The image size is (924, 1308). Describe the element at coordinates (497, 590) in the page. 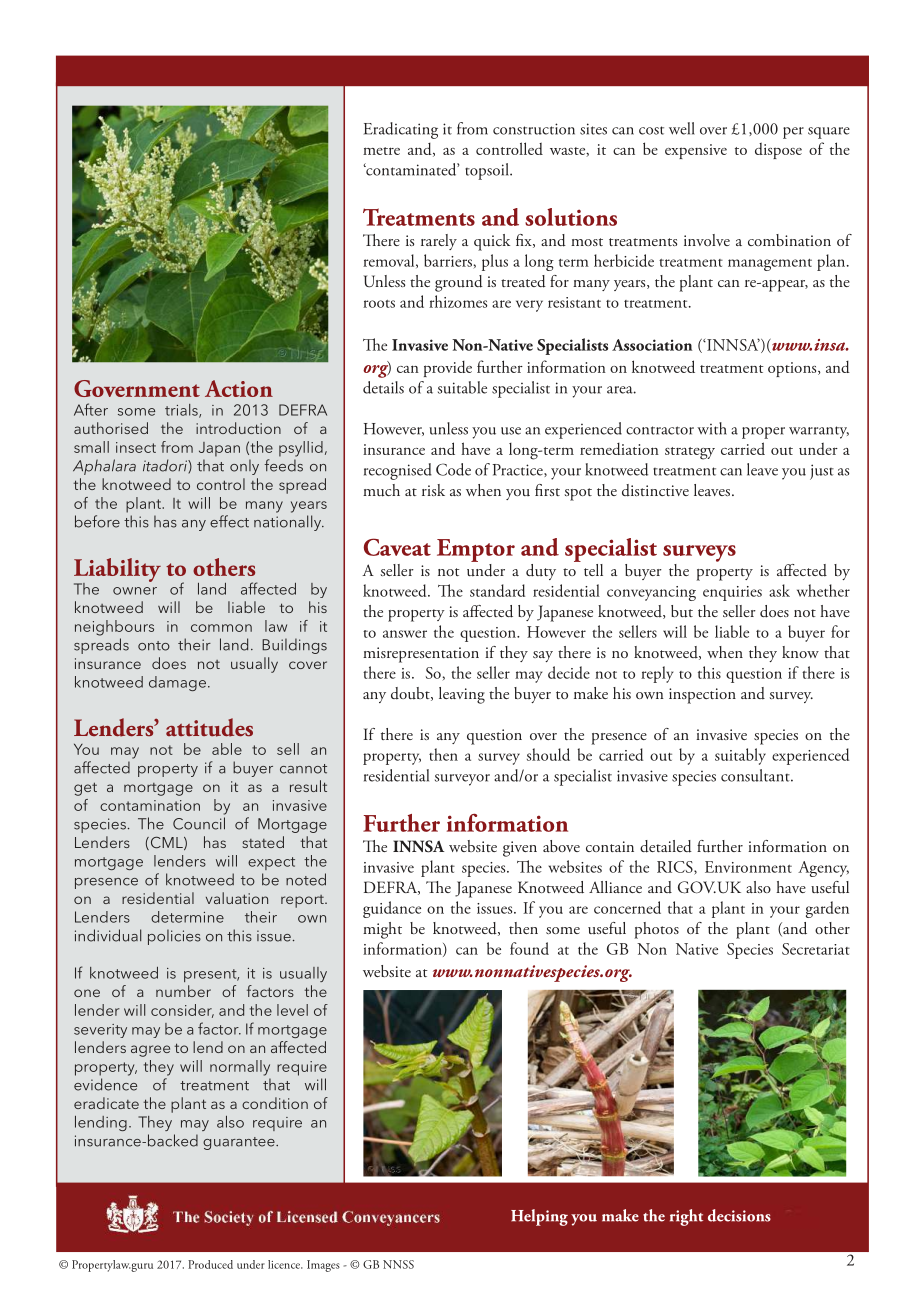

I see `standard` at that location.
